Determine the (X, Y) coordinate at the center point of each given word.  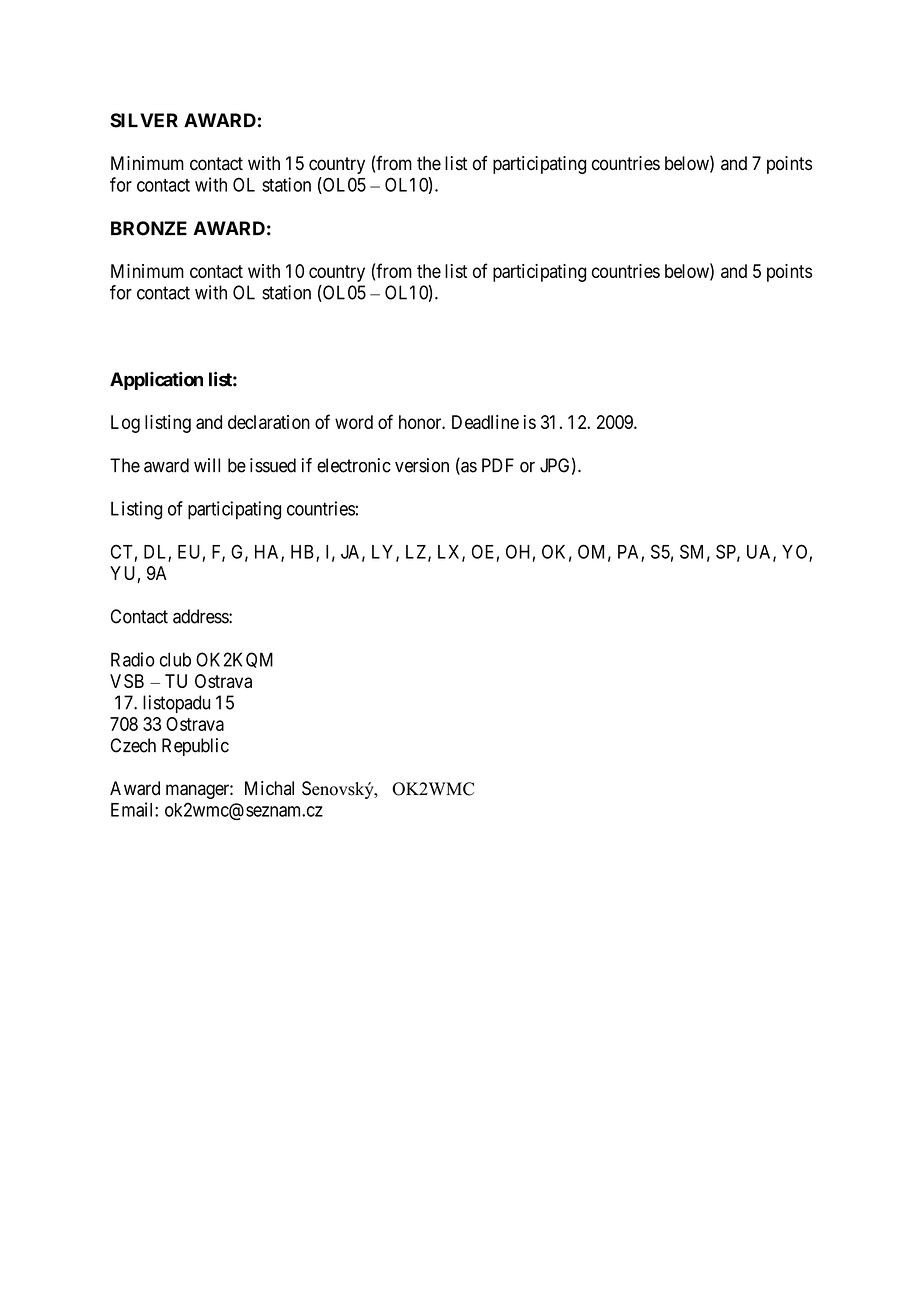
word (354, 422)
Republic (195, 747)
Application (156, 381)
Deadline (485, 422)
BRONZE (149, 228)
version (422, 465)
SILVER (144, 120)
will (207, 465)
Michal (269, 788)
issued (273, 465)
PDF (498, 465)
